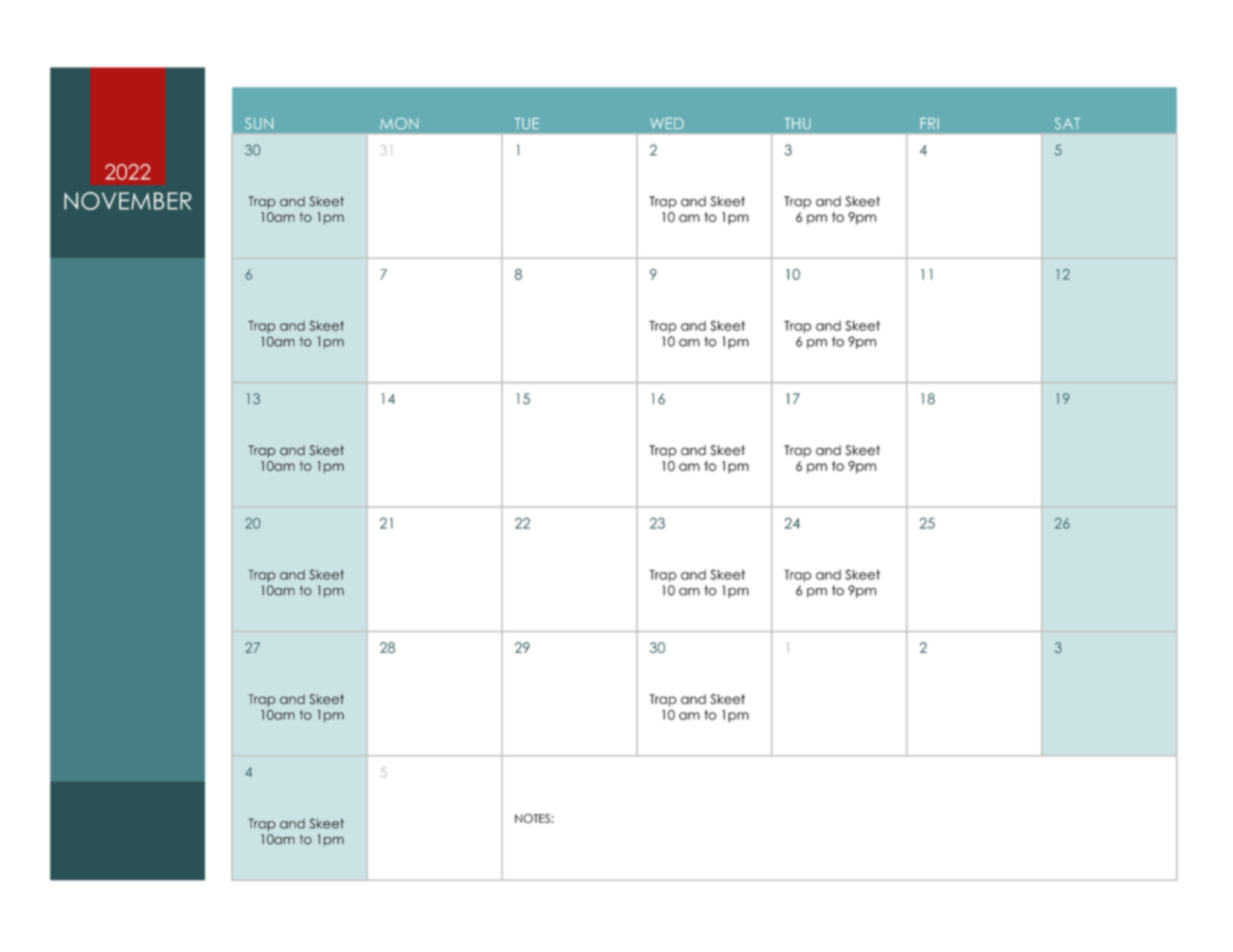 This screenshot has width=1233, height=952. What do you see at coordinates (259, 123) in the screenshot?
I see `SUN` at bounding box center [259, 123].
